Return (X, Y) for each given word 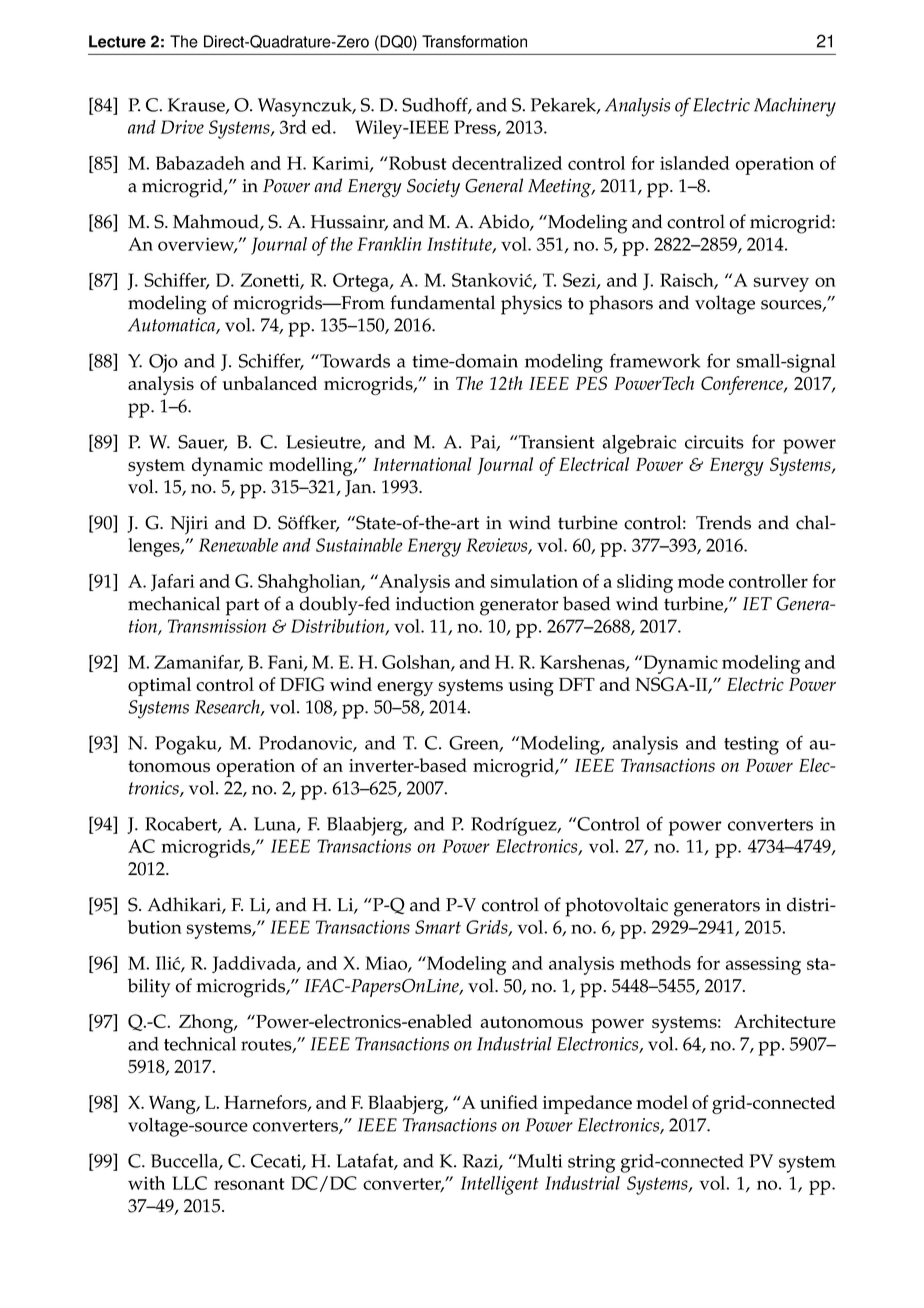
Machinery (795, 107)
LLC (189, 1183)
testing (751, 745)
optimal (159, 686)
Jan (359, 488)
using (531, 687)
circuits (714, 442)
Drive (182, 127)
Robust (417, 163)
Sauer (202, 443)
